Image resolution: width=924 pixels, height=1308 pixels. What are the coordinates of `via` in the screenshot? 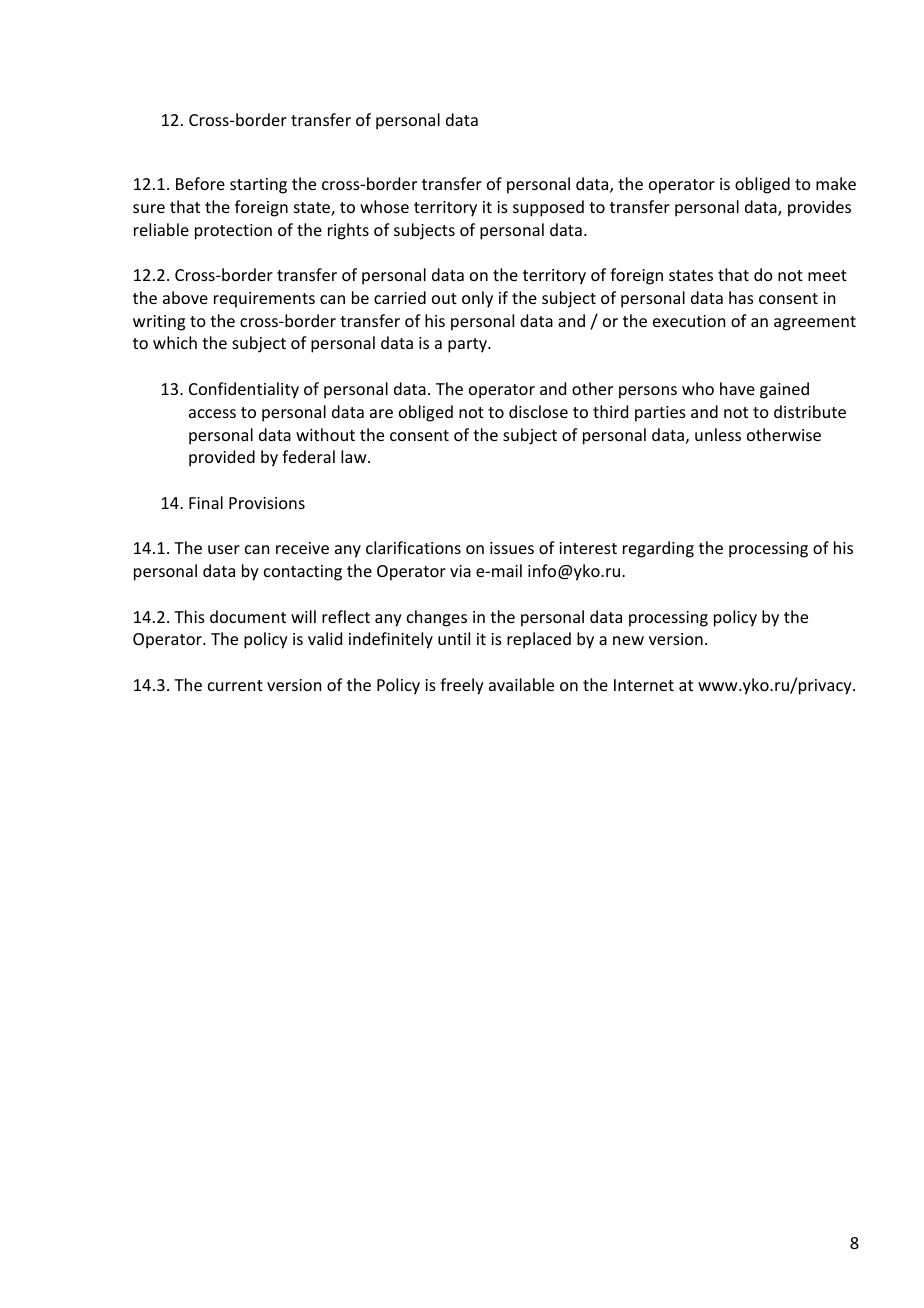 It's located at (460, 571).
